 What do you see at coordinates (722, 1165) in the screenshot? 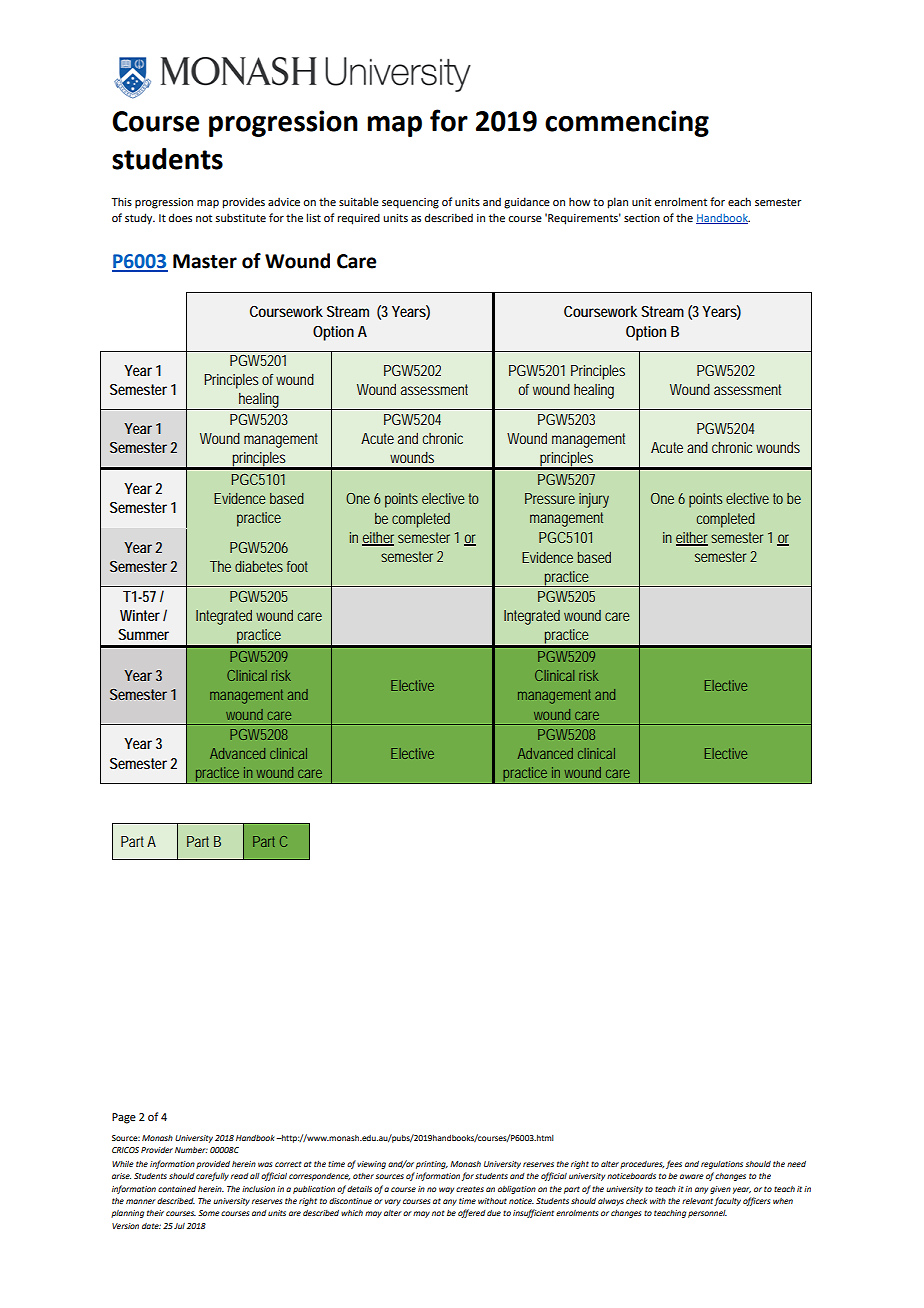
I see `regulations` at bounding box center [722, 1165].
